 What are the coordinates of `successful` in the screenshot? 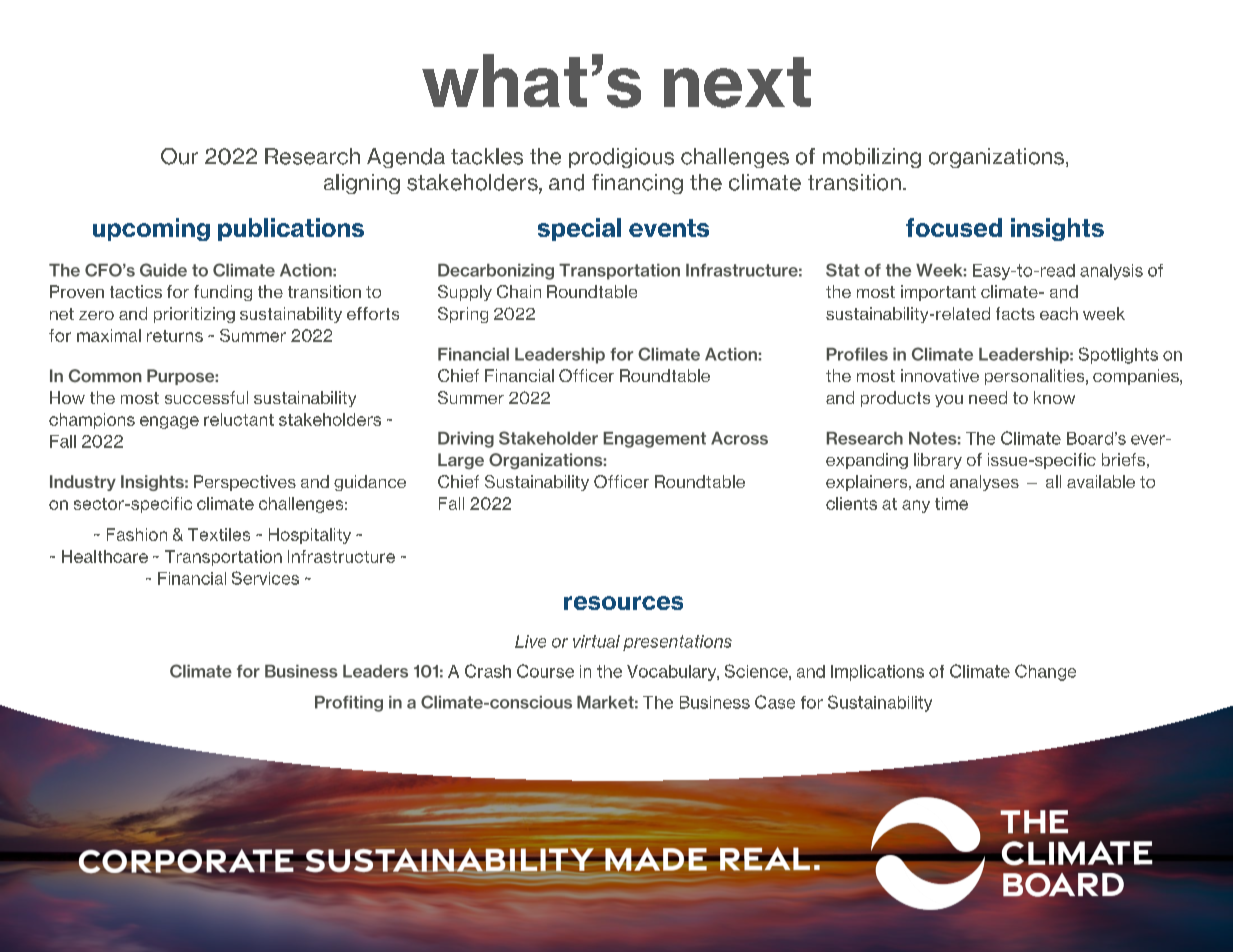 It's located at (206, 397).
